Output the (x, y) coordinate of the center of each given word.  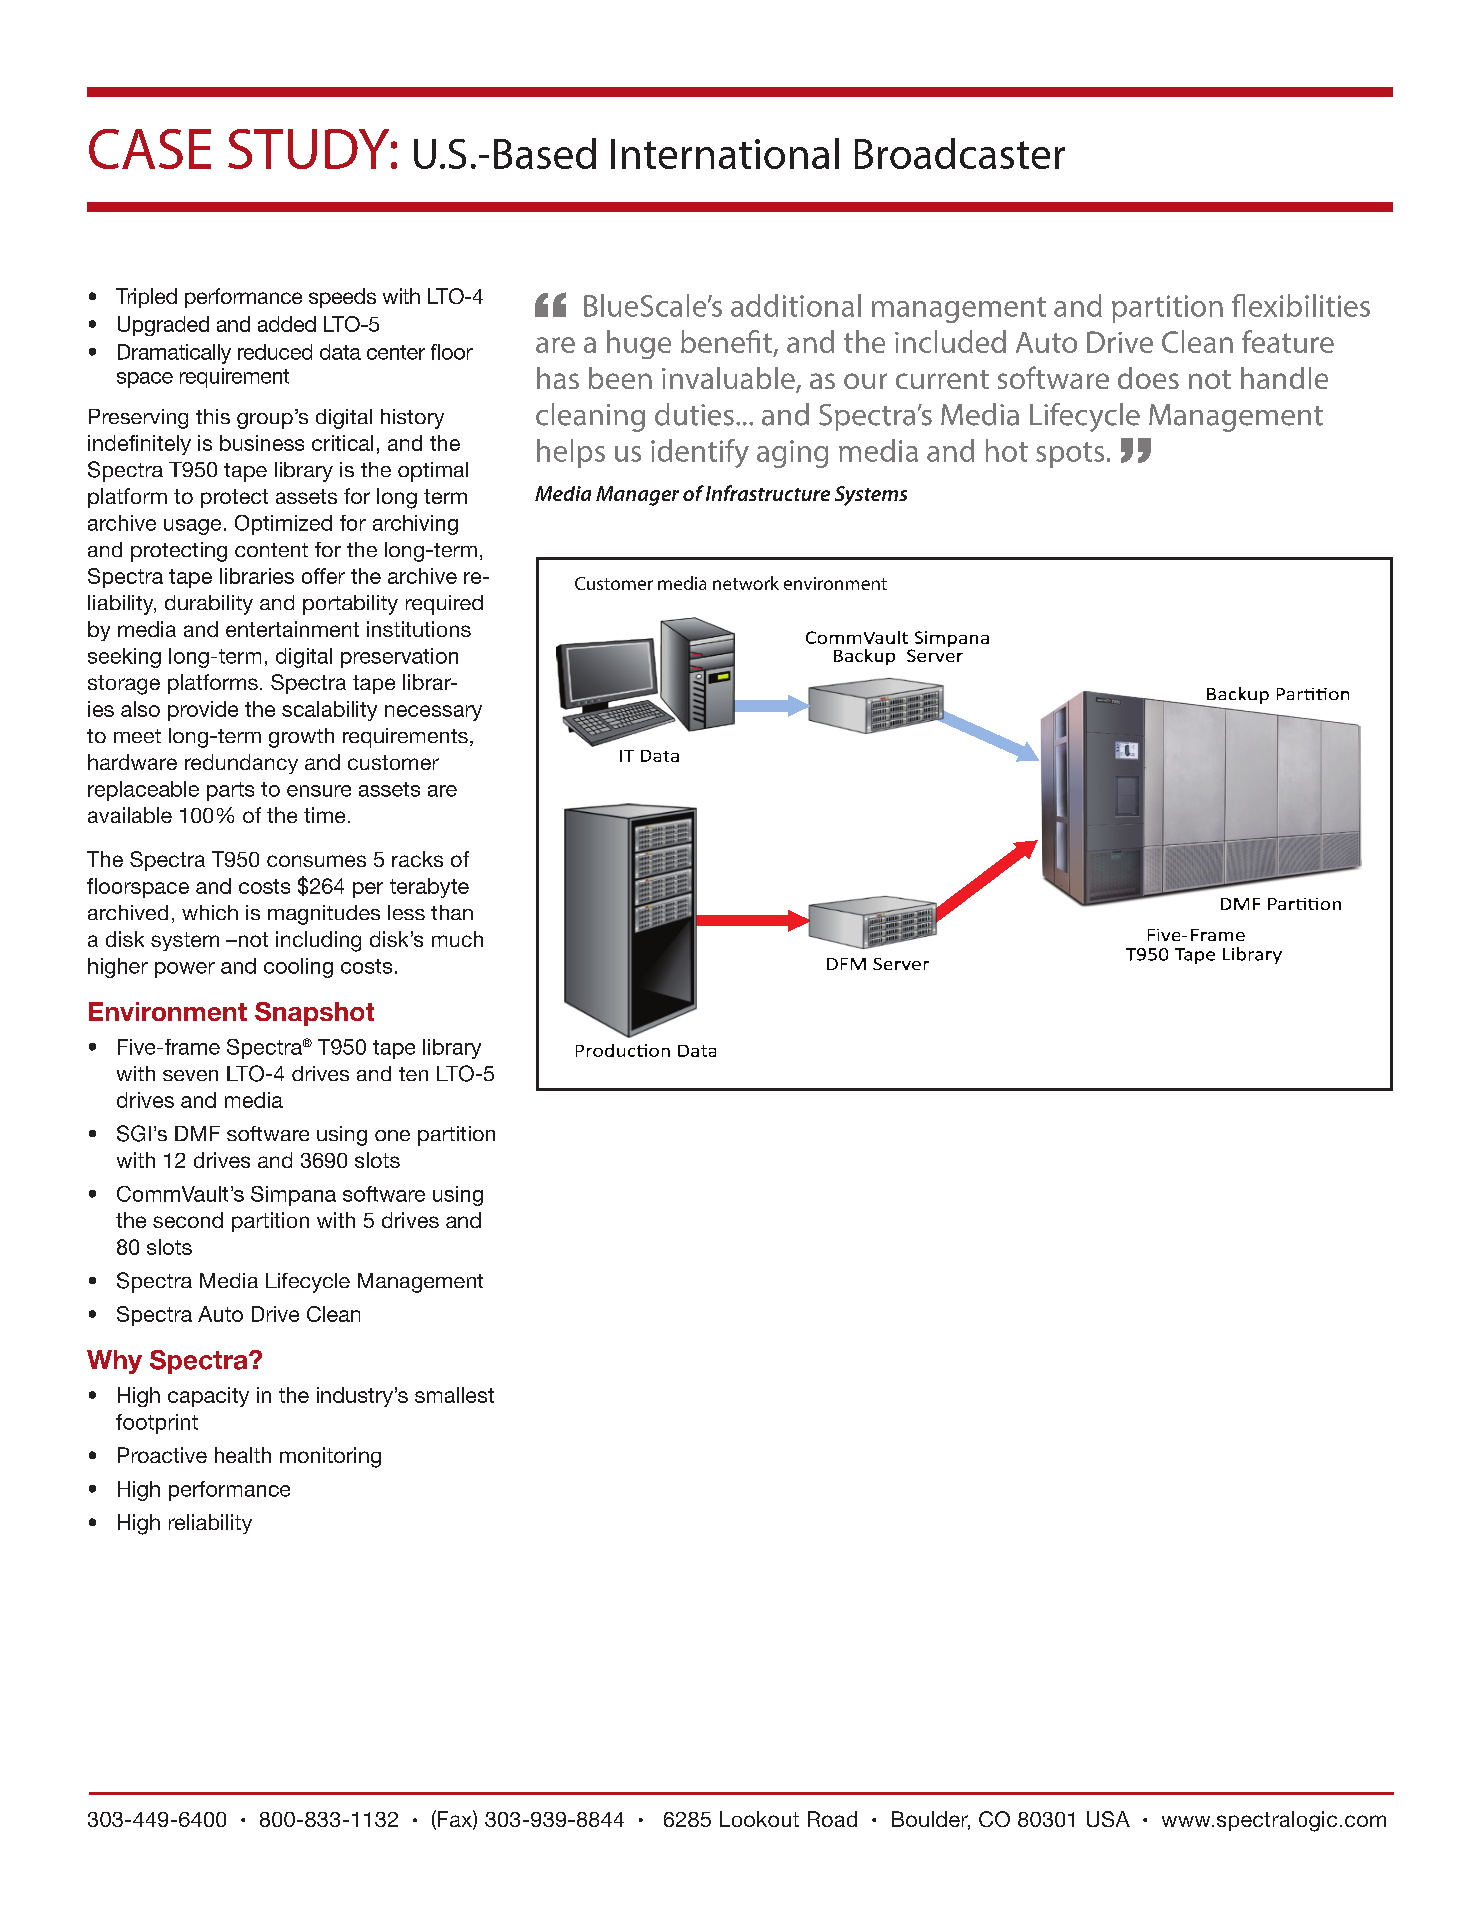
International (725, 153)
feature (1288, 341)
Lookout (759, 1819)
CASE (150, 149)
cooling (298, 968)
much (457, 939)
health (243, 1455)
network (746, 583)
